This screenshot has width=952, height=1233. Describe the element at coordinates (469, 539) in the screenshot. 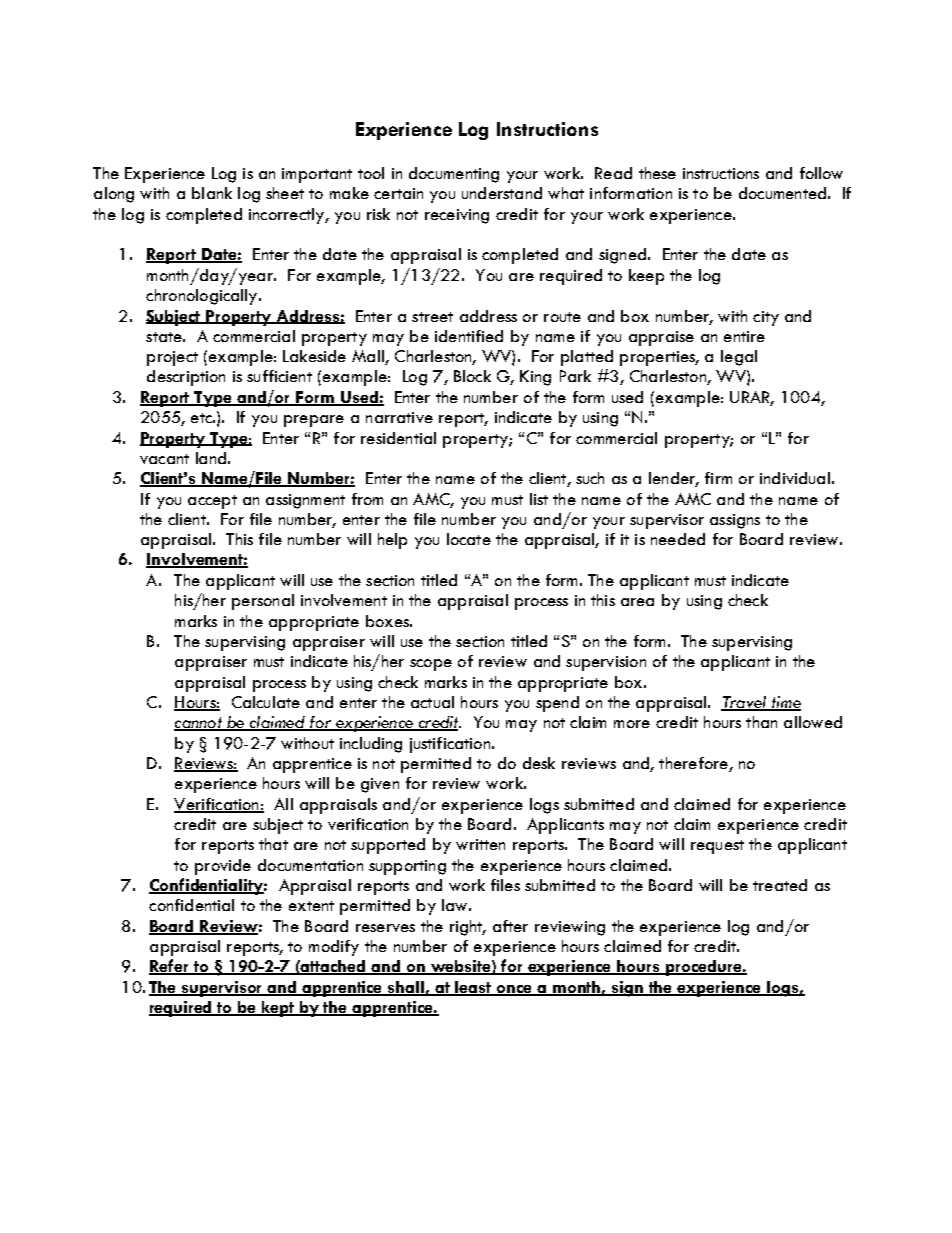

I see `locate` at that location.
